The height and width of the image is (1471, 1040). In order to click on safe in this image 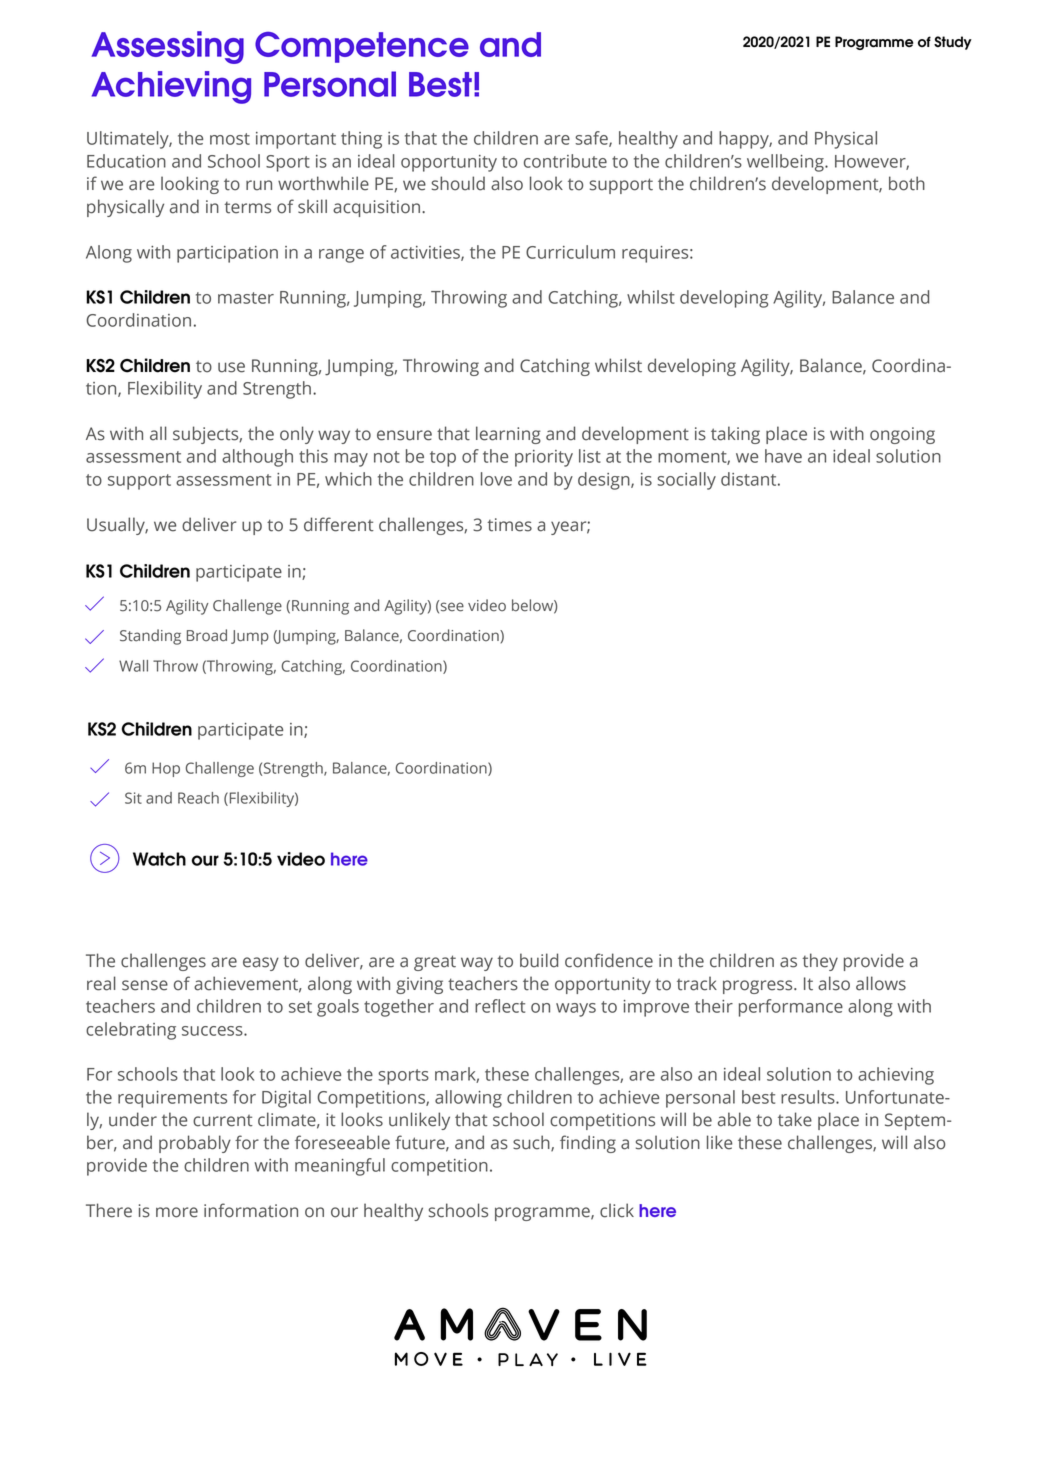, I will do `click(592, 139)`.
